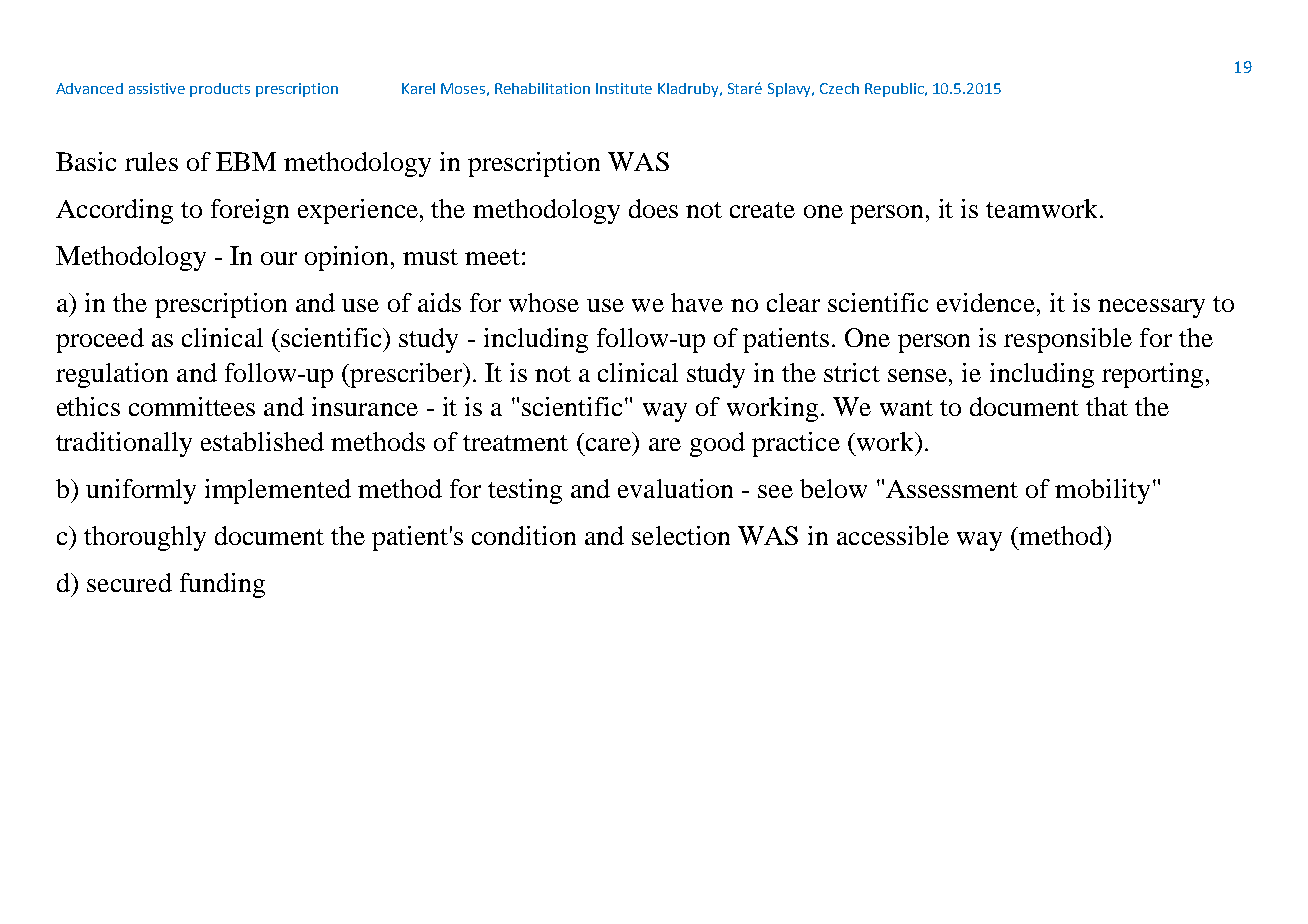 The width and height of the page is (1308, 924). Describe the element at coordinates (624, 88) in the page. I see `Institute` at that location.
